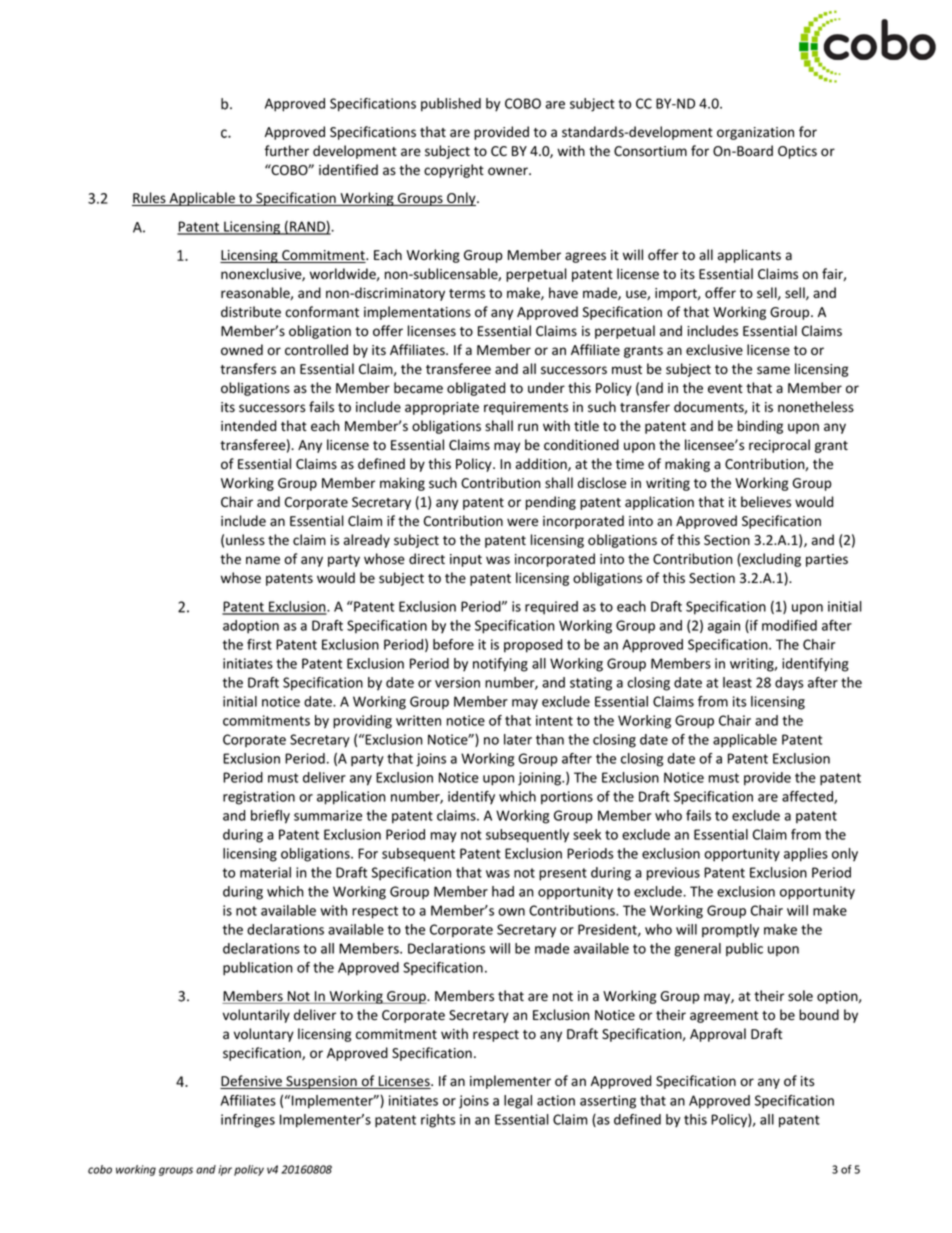 This document has height=1233, width=952. What do you see at coordinates (453, 644) in the document?
I see `before` at bounding box center [453, 644].
